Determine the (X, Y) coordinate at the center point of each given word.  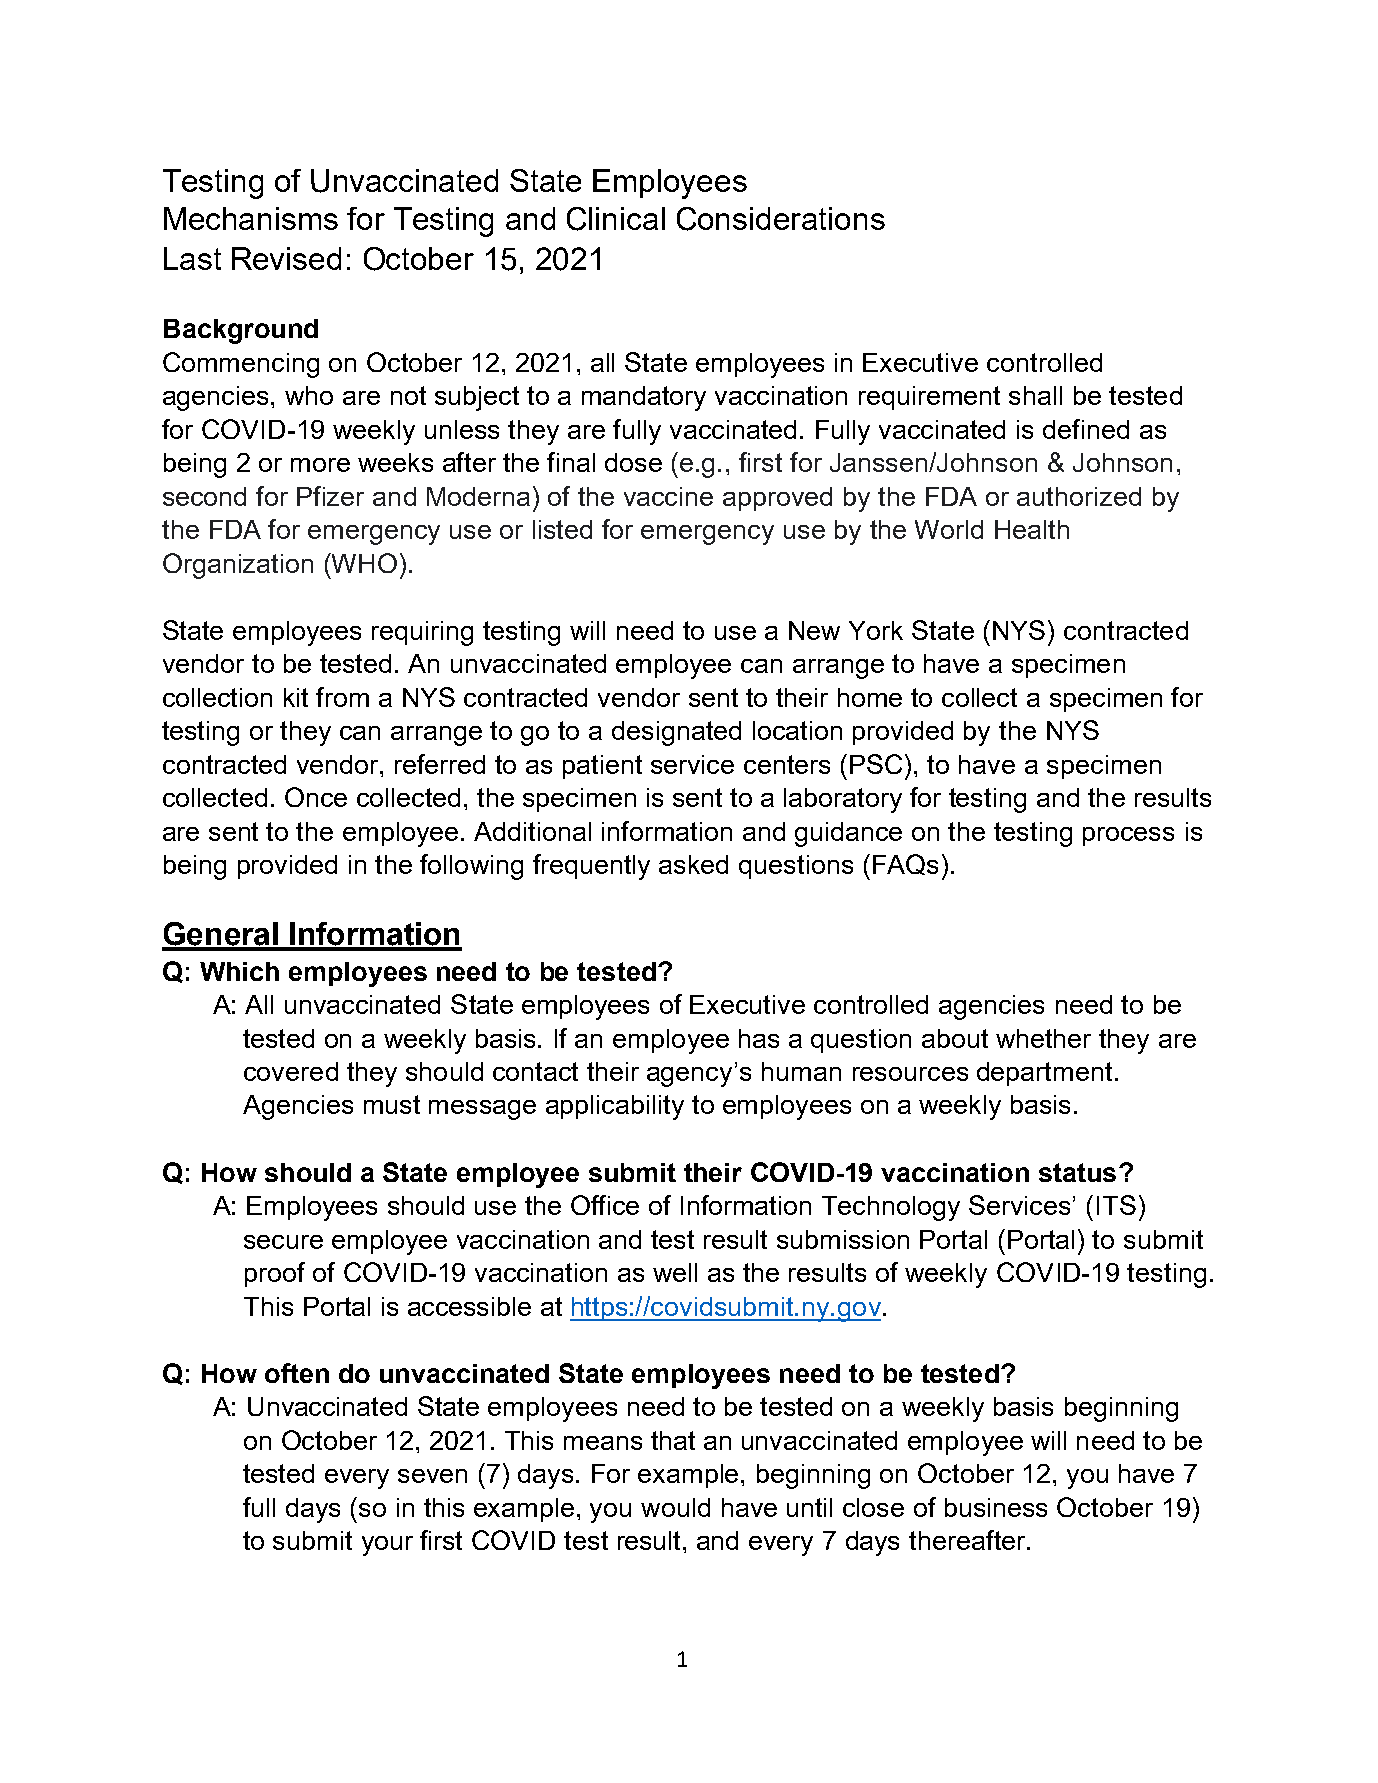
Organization (238, 566)
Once (316, 797)
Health (1032, 529)
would (675, 1507)
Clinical (616, 219)
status (1077, 1172)
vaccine (668, 496)
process (1128, 836)
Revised (286, 258)
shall (1035, 395)
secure (283, 1242)
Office (605, 1205)
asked (693, 864)
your (387, 1546)
